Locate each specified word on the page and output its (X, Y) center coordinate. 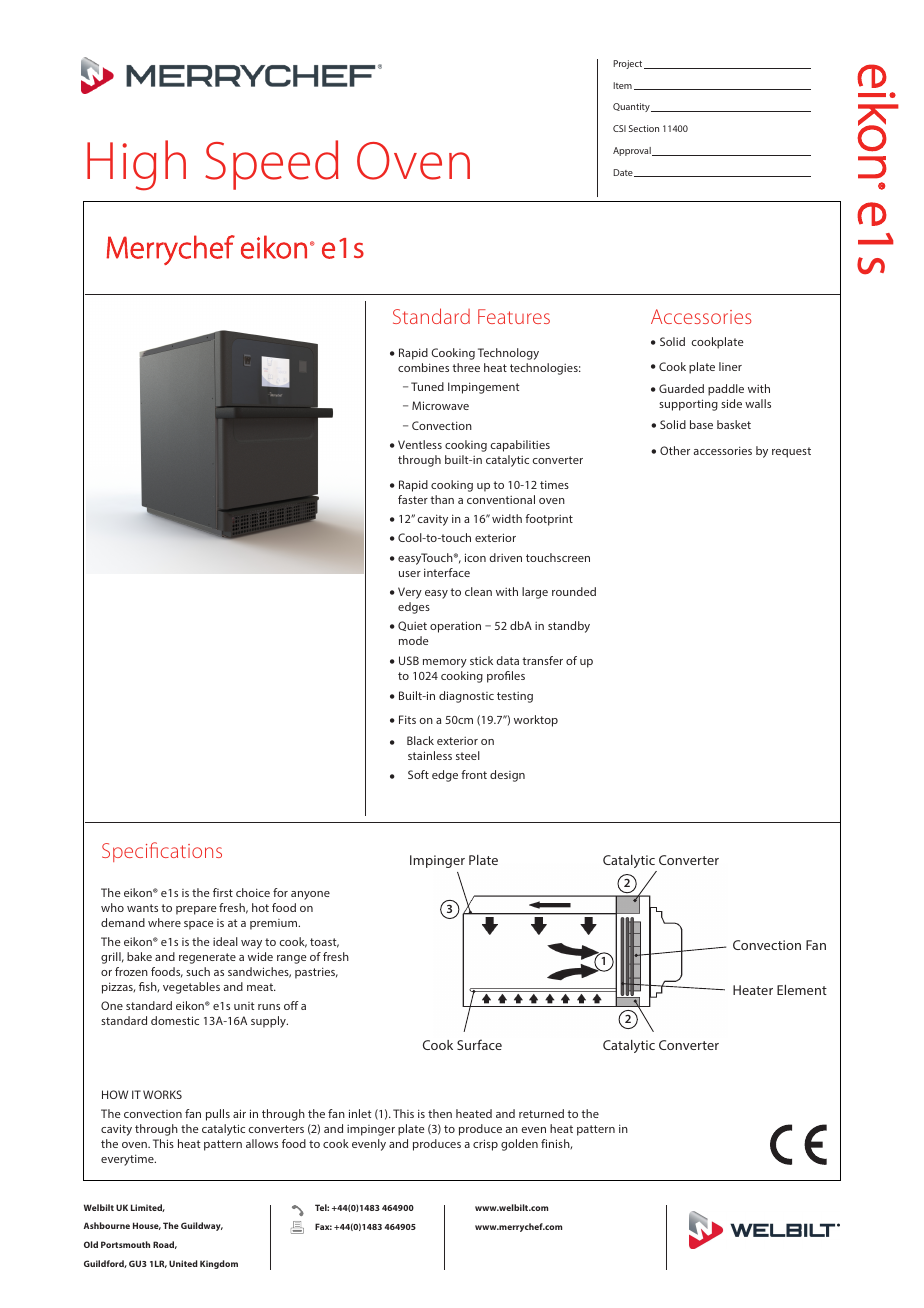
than (442, 499)
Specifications (162, 852)
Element (802, 990)
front (474, 774)
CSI (619, 128)
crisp (485, 1145)
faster (413, 499)
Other (675, 450)
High (136, 165)
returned (541, 1113)
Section (644, 128)
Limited (148, 1208)
